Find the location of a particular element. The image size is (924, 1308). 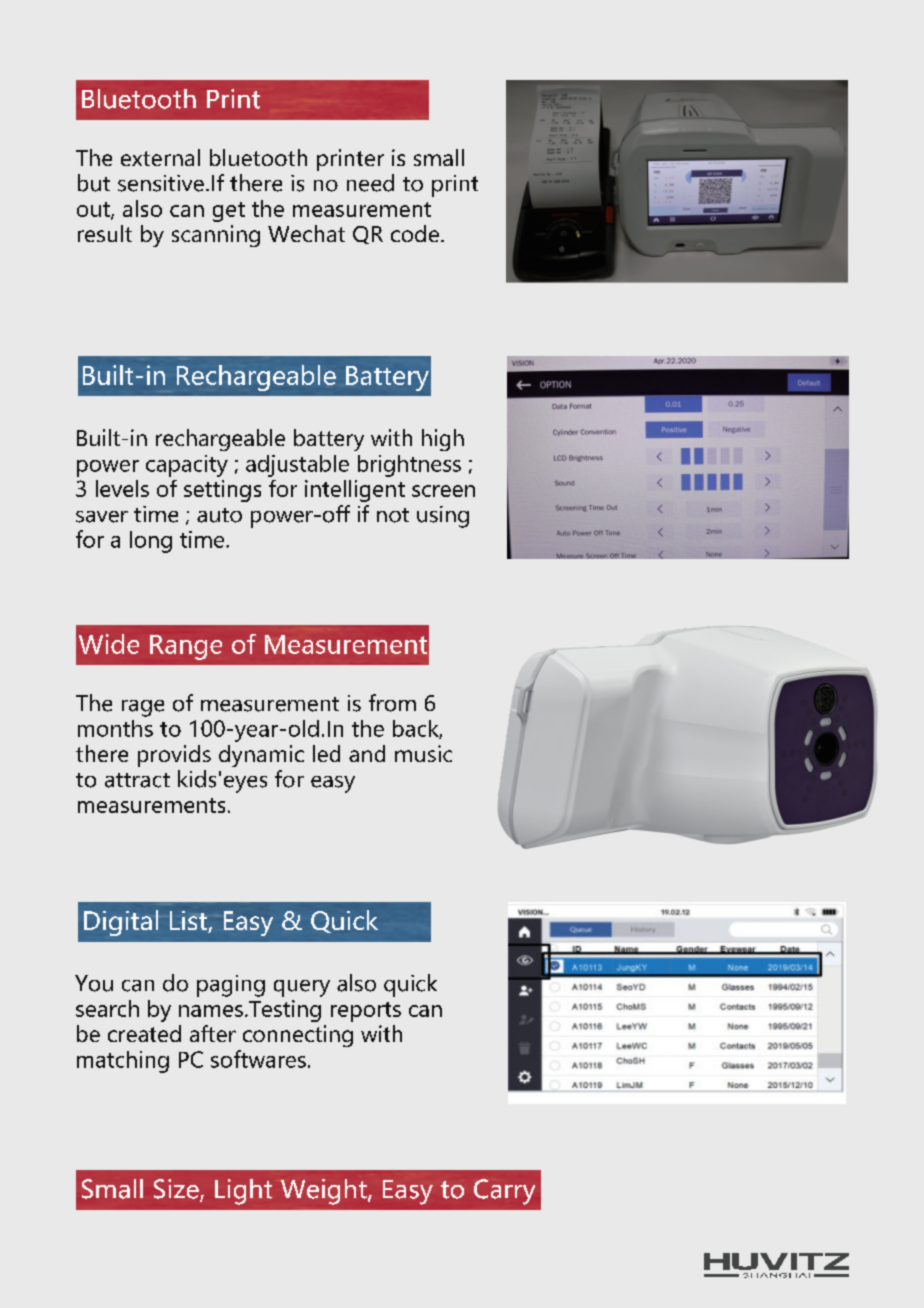

external is located at coordinates (160, 157).
